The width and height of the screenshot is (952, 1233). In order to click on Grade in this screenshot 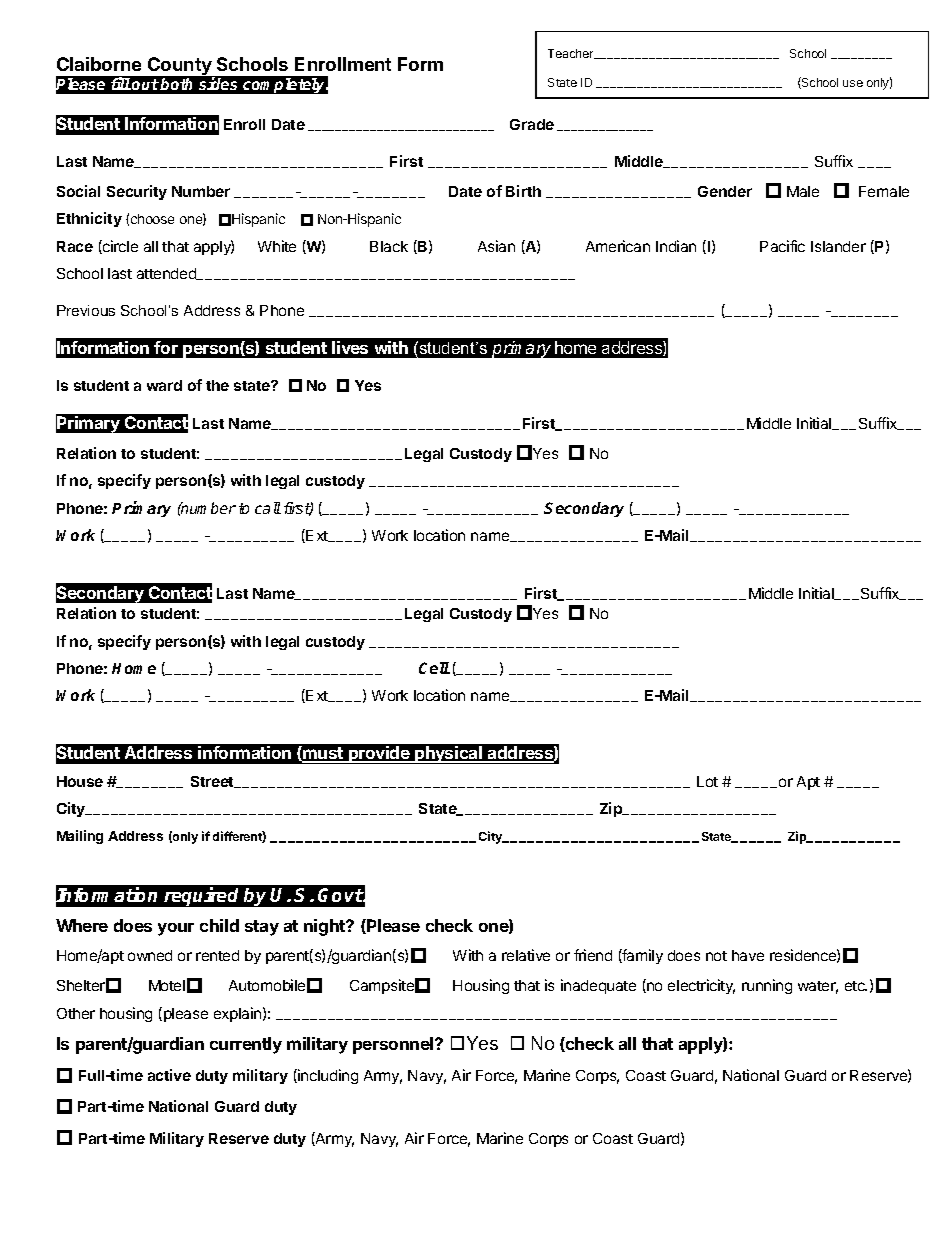, I will do `click(532, 124)`.
